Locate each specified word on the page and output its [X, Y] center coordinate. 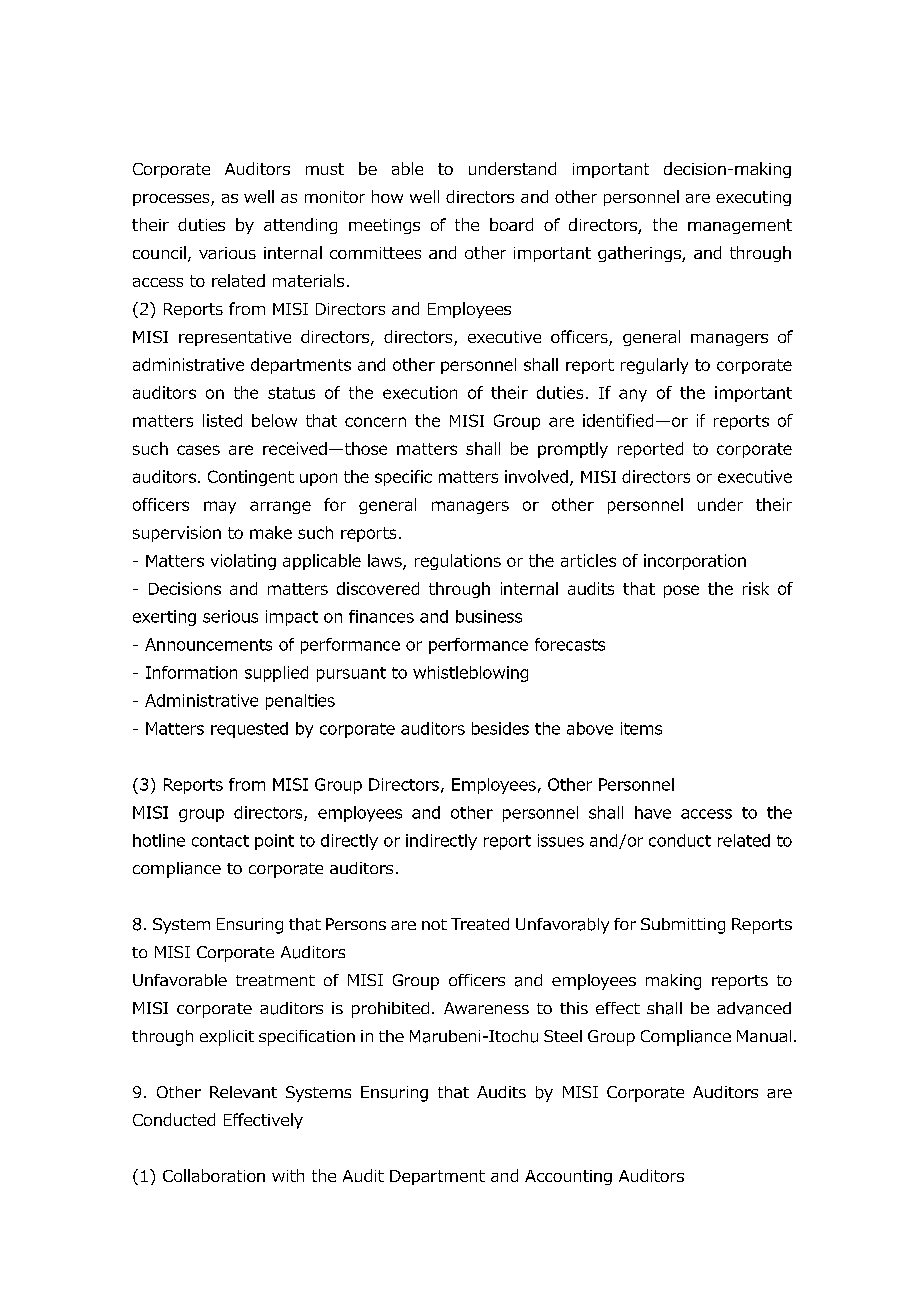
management [740, 226]
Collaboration [214, 1175]
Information [191, 672]
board [511, 224]
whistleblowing [470, 674]
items [641, 728]
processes [172, 200]
